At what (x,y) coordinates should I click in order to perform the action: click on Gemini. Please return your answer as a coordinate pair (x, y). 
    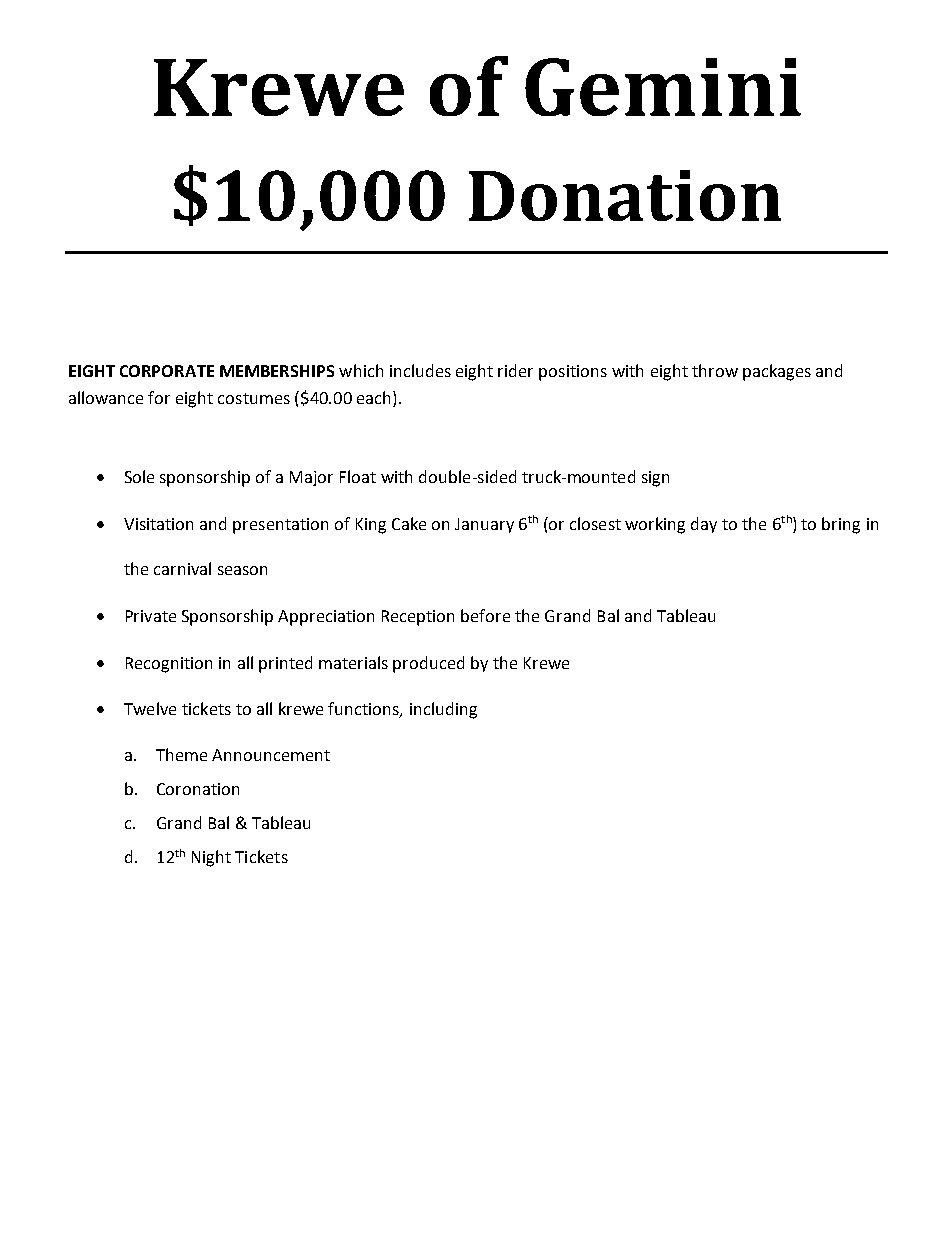
    Looking at the image, I should click on (663, 87).
